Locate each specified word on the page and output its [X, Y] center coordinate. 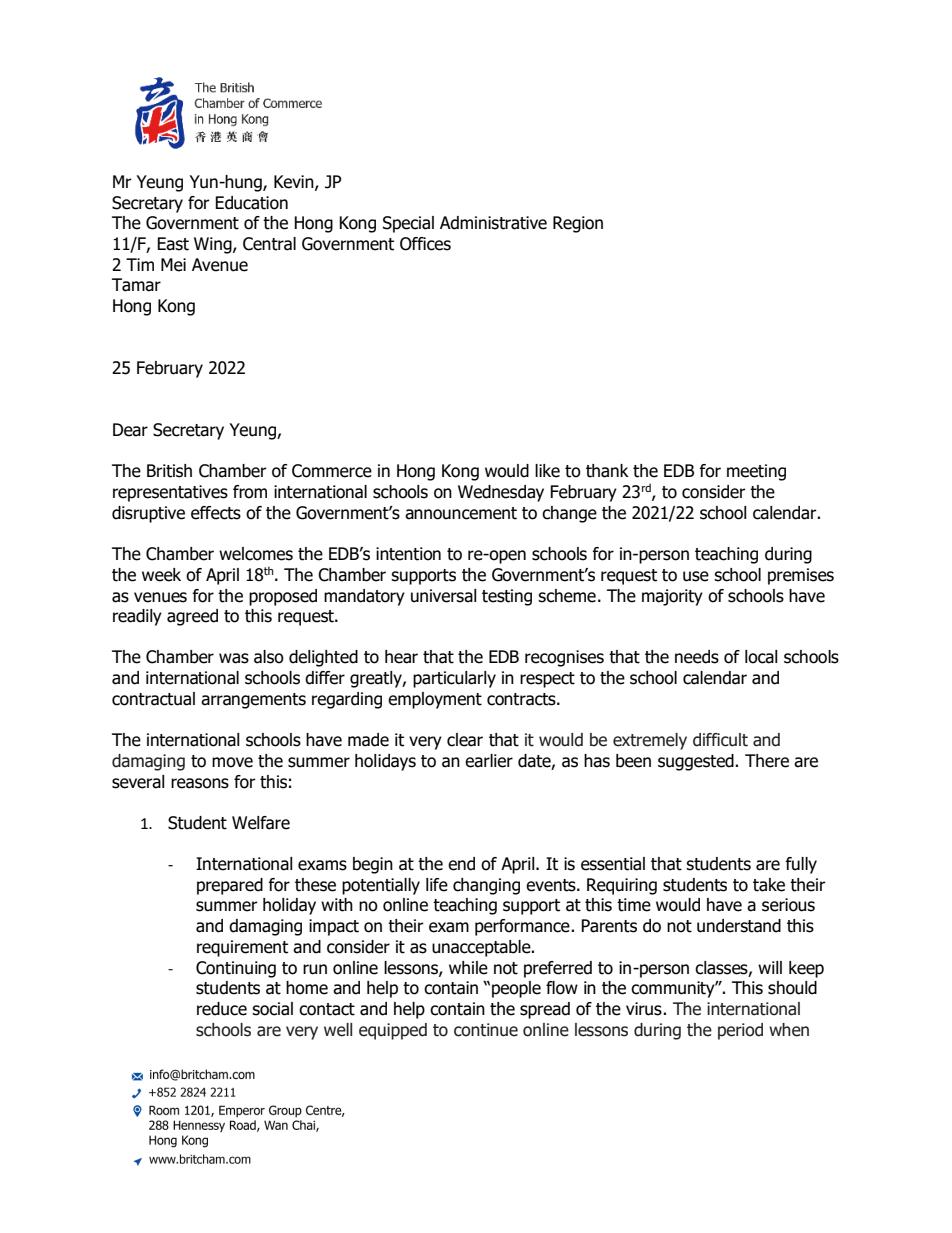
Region [578, 224]
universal [444, 596]
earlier [489, 761]
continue [486, 1030]
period [740, 1031]
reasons [200, 783]
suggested [697, 762]
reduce [222, 1009]
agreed [192, 617]
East [173, 244]
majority [672, 597]
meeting [756, 472]
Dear [130, 430]
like [547, 471]
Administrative [493, 223]
